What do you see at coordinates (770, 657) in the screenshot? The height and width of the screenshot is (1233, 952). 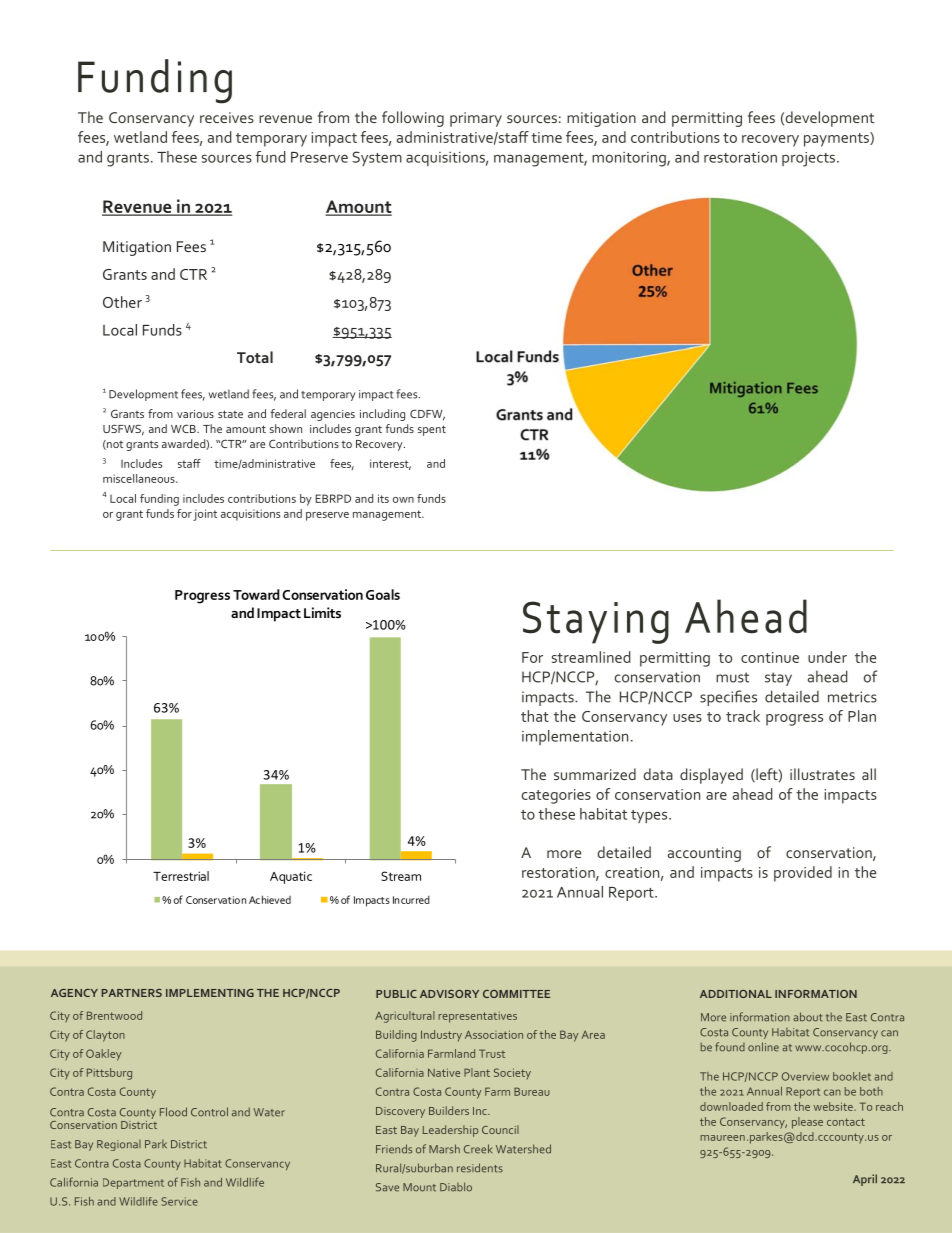 I see `continue` at bounding box center [770, 657].
